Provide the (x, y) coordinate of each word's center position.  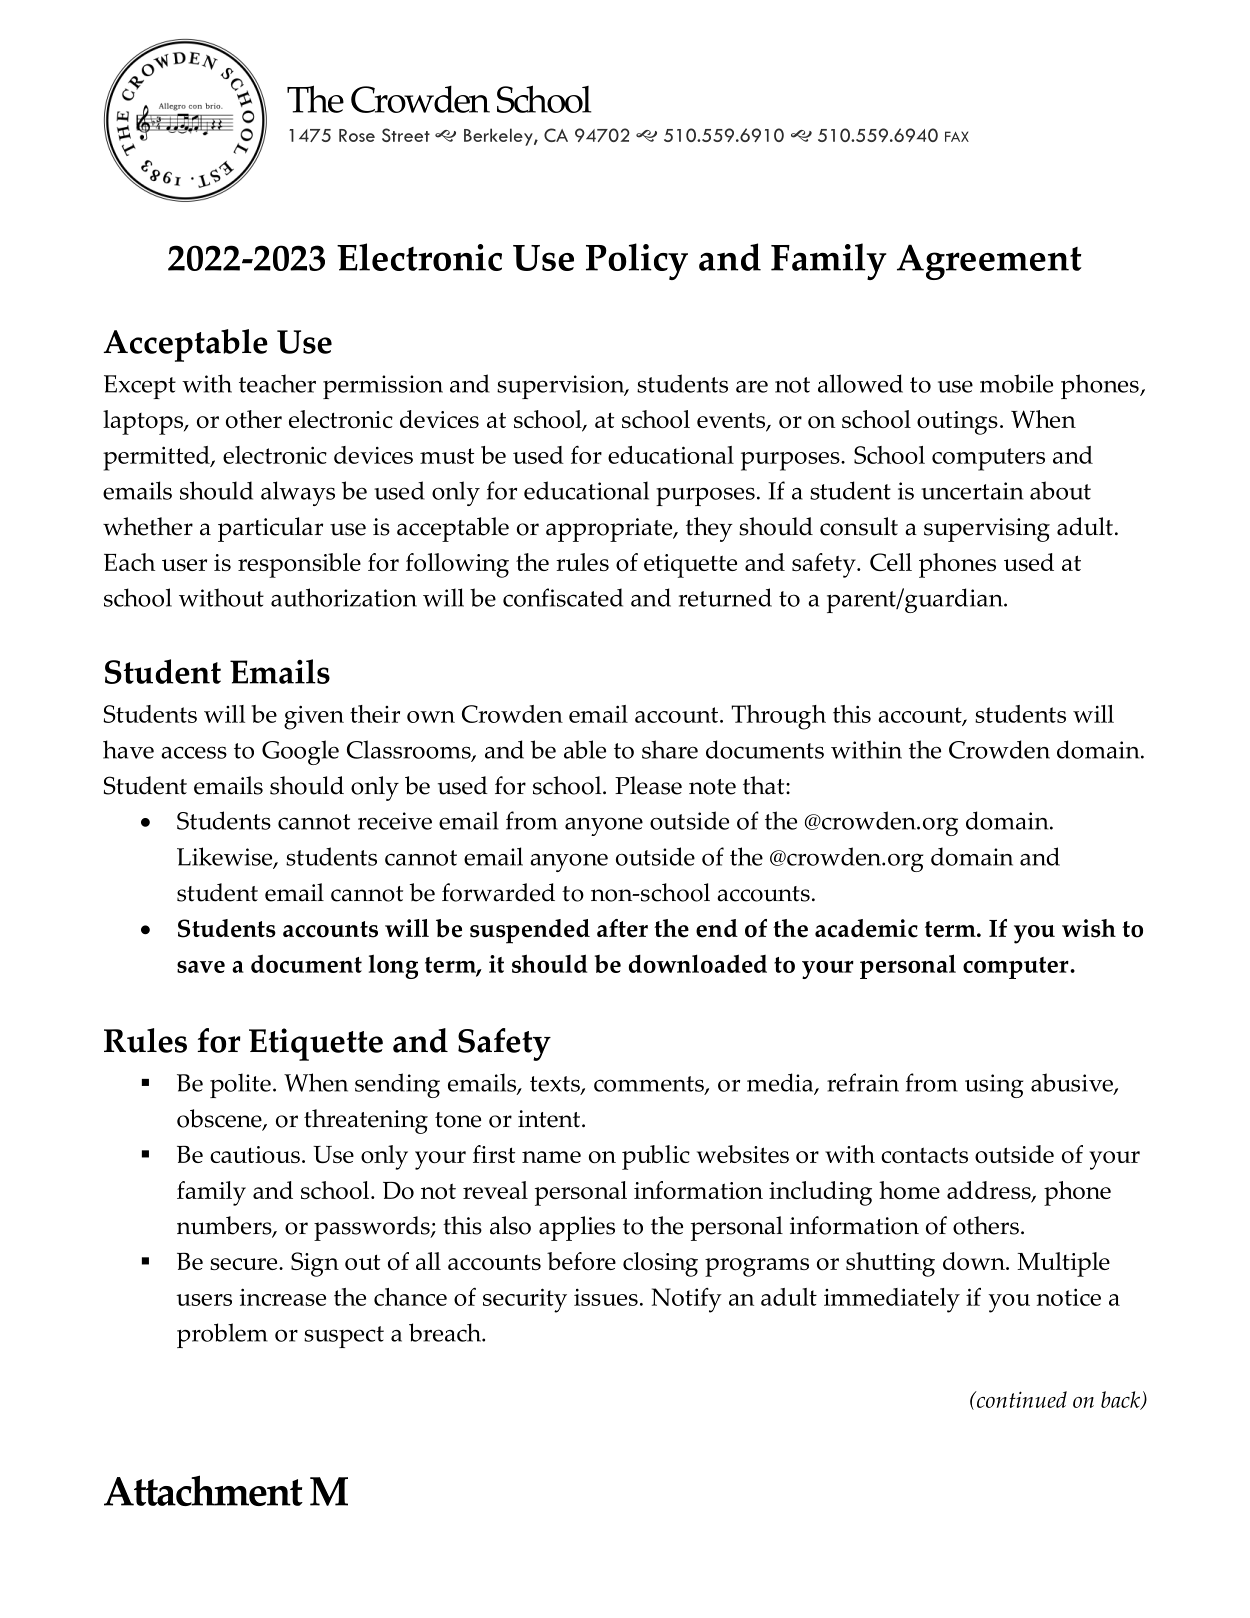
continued (1021, 1399)
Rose (357, 135)
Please (648, 785)
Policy (637, 261)
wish (1089, 928)
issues (606, 1297)
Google (300, 752)
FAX (957, 136)
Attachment (203, 1490)
